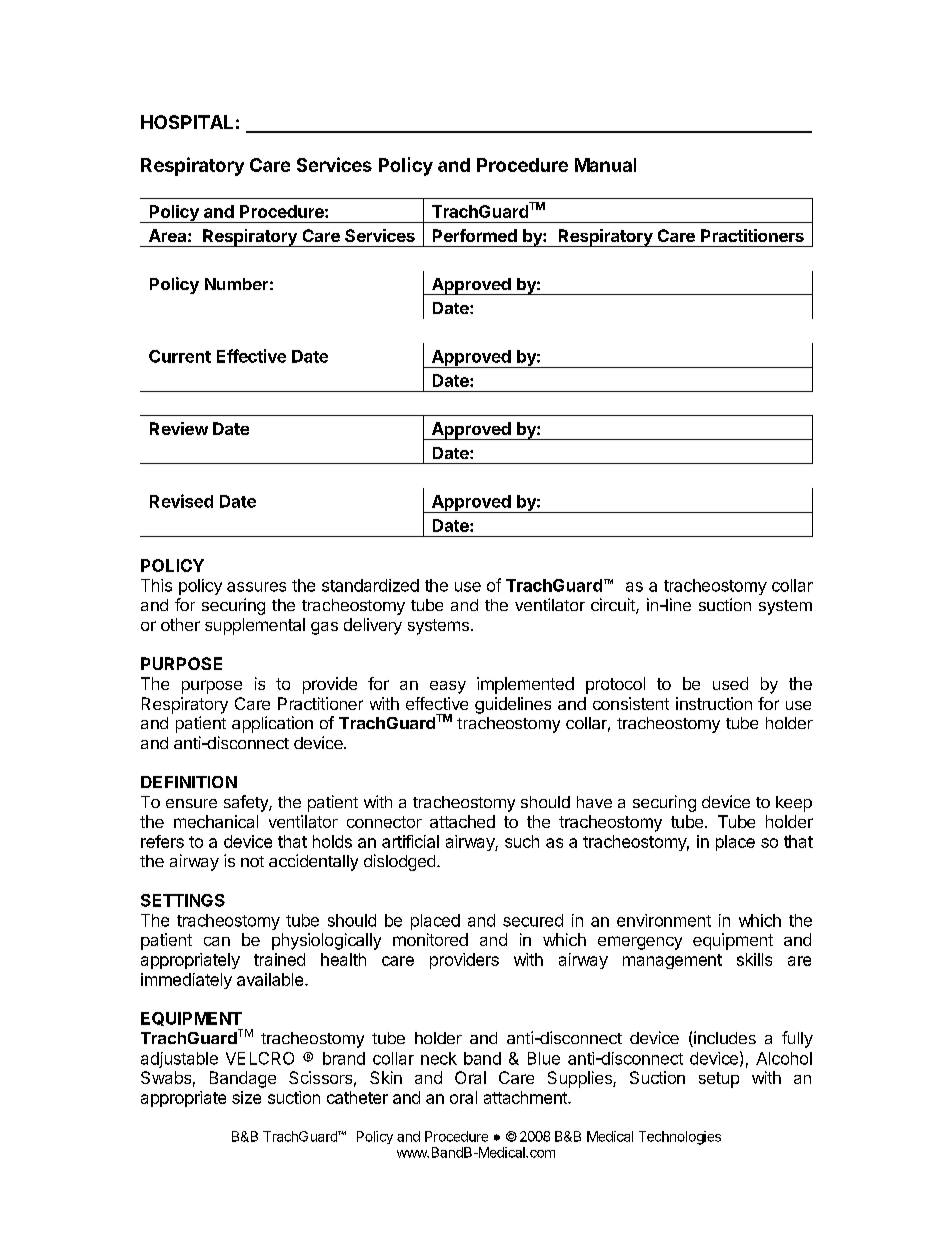 The image size is (952, 1233). What do you see at coordinates (664, 920) in the screenshot?
I see `environment` at bounding box center [664, 920].
